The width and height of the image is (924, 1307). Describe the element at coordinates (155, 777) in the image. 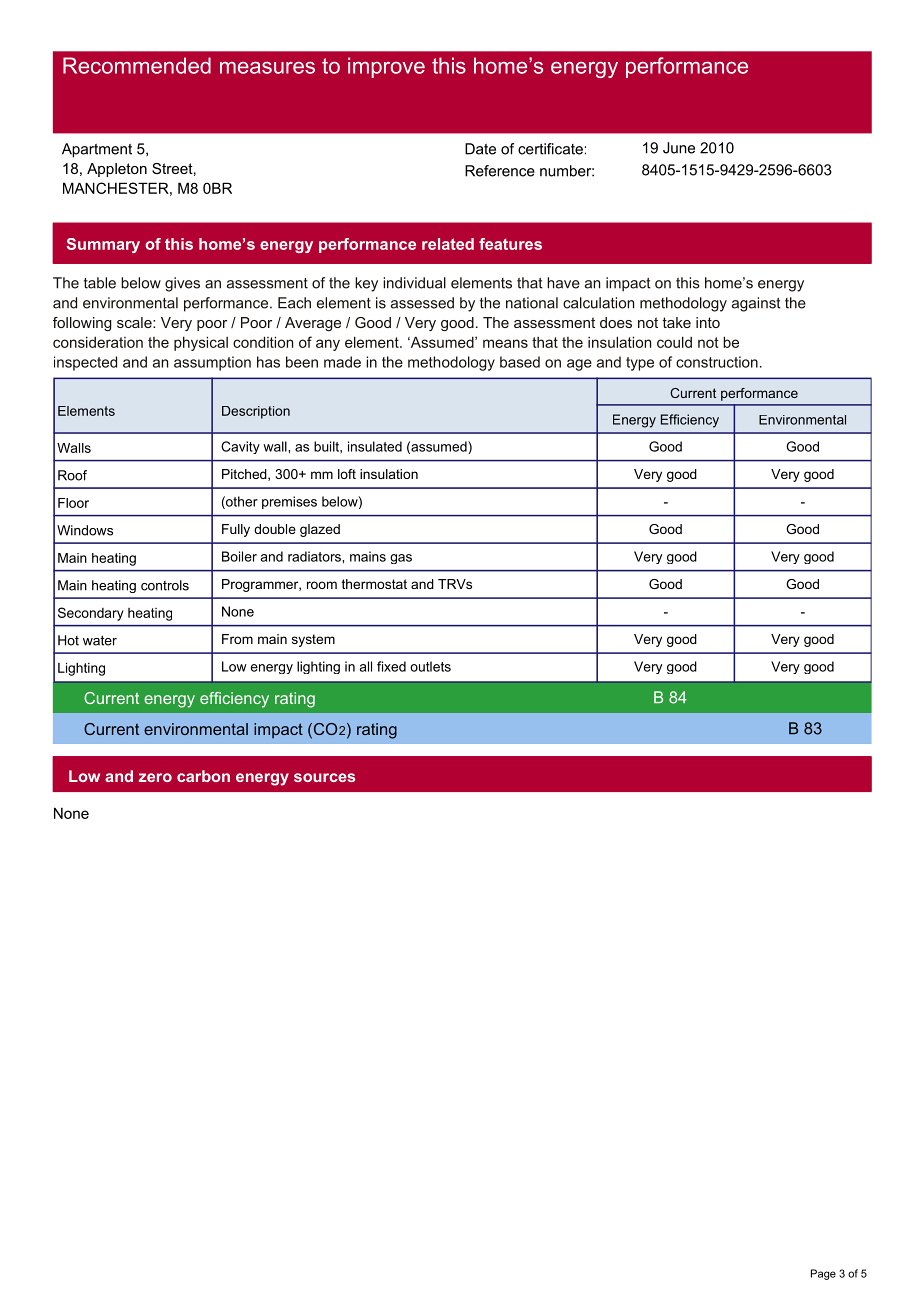

I see `zero` at that location.
